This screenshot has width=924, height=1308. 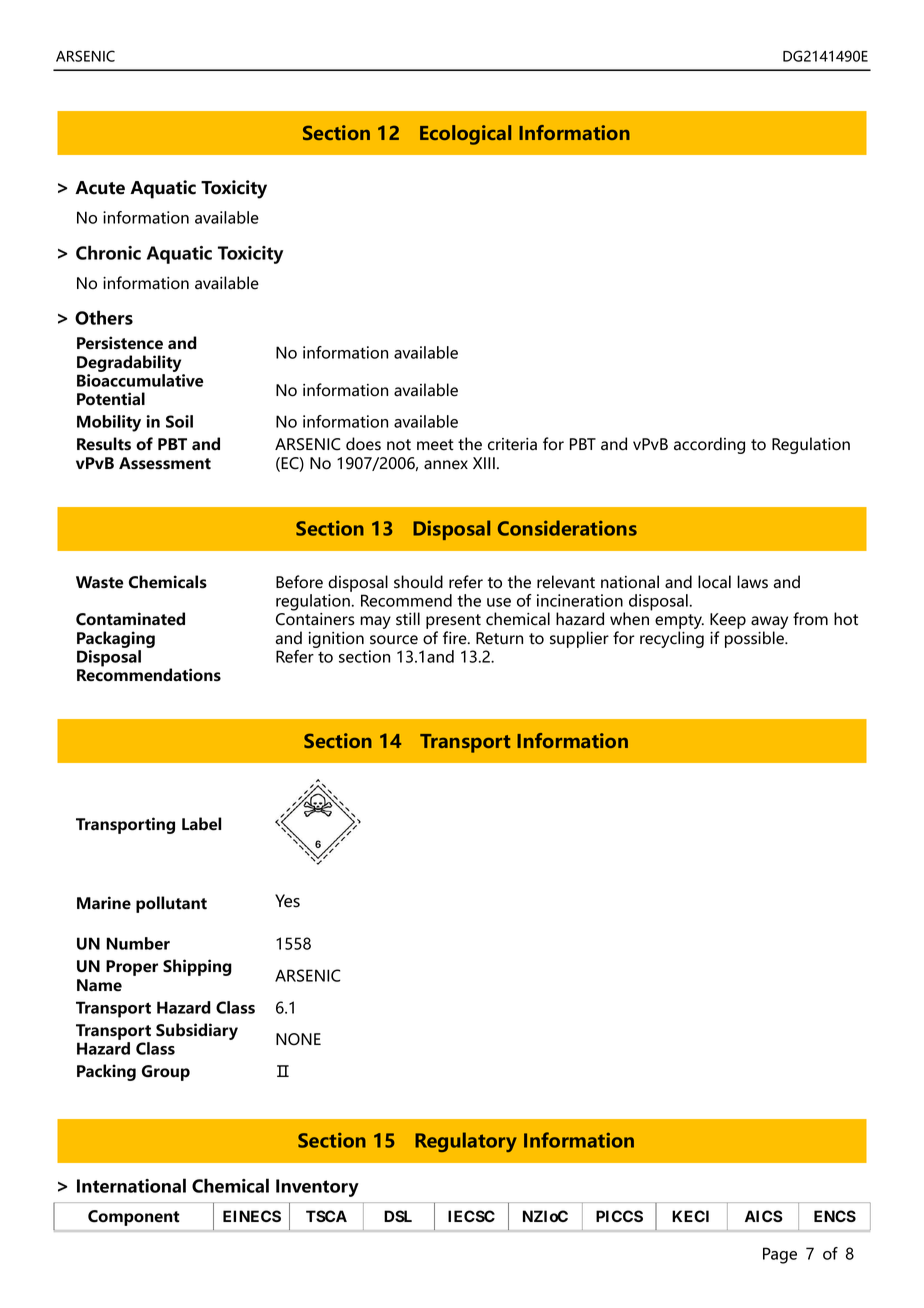 What do you see at coordinates (398, 1216) in the screenshot?
I see `DSL` at bounding box center [398, 1216].
